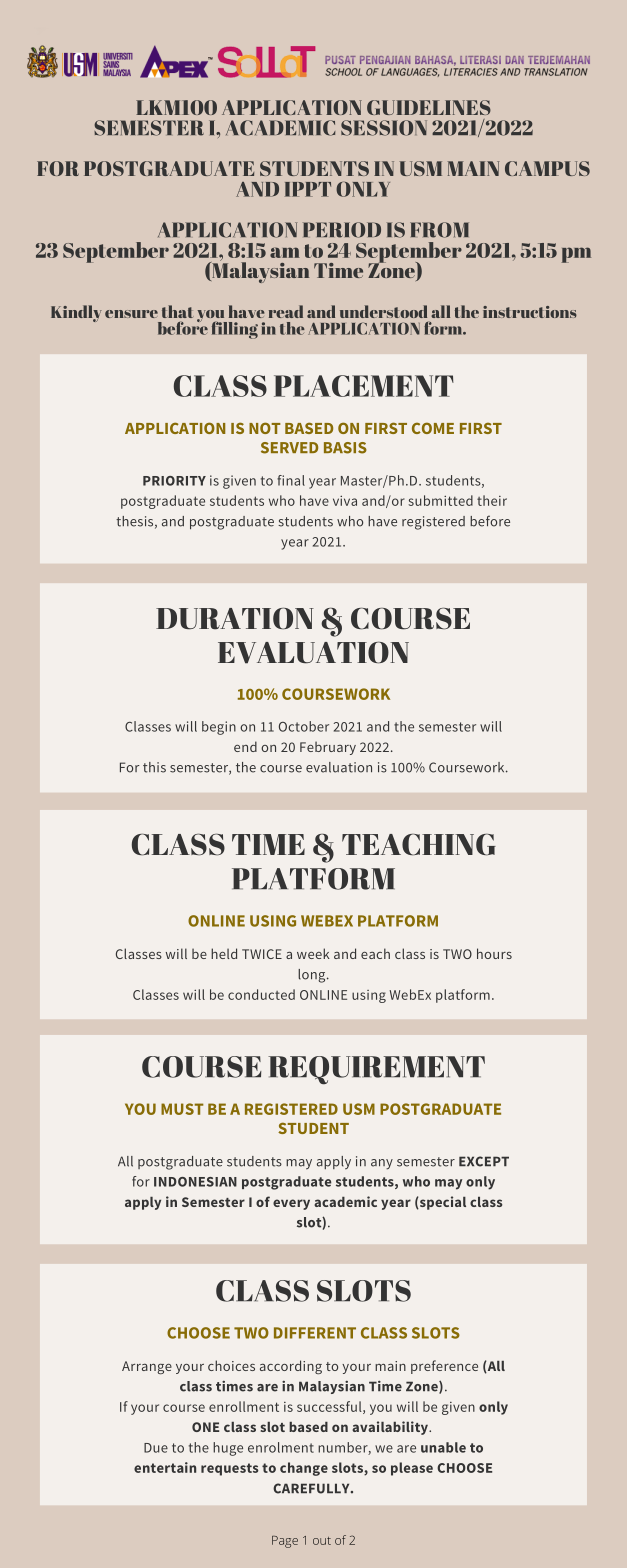 The image size is (627, 1568). What do you see at coordinates (345, 500) in the screenshot?
I see `viva` at bounding box center [345, 500].
